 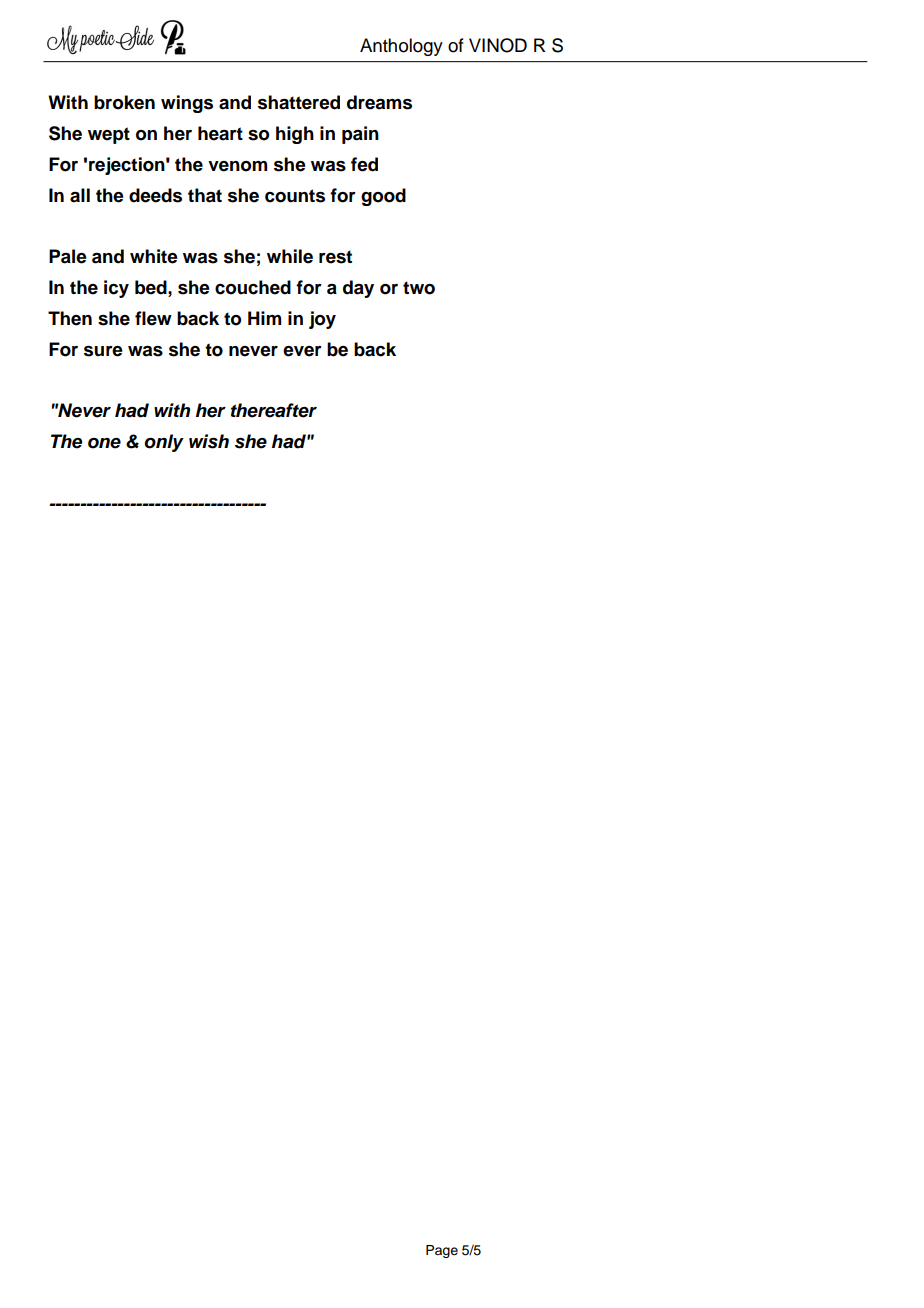 I want to click on thereafter, so click(x=274, y=410).
